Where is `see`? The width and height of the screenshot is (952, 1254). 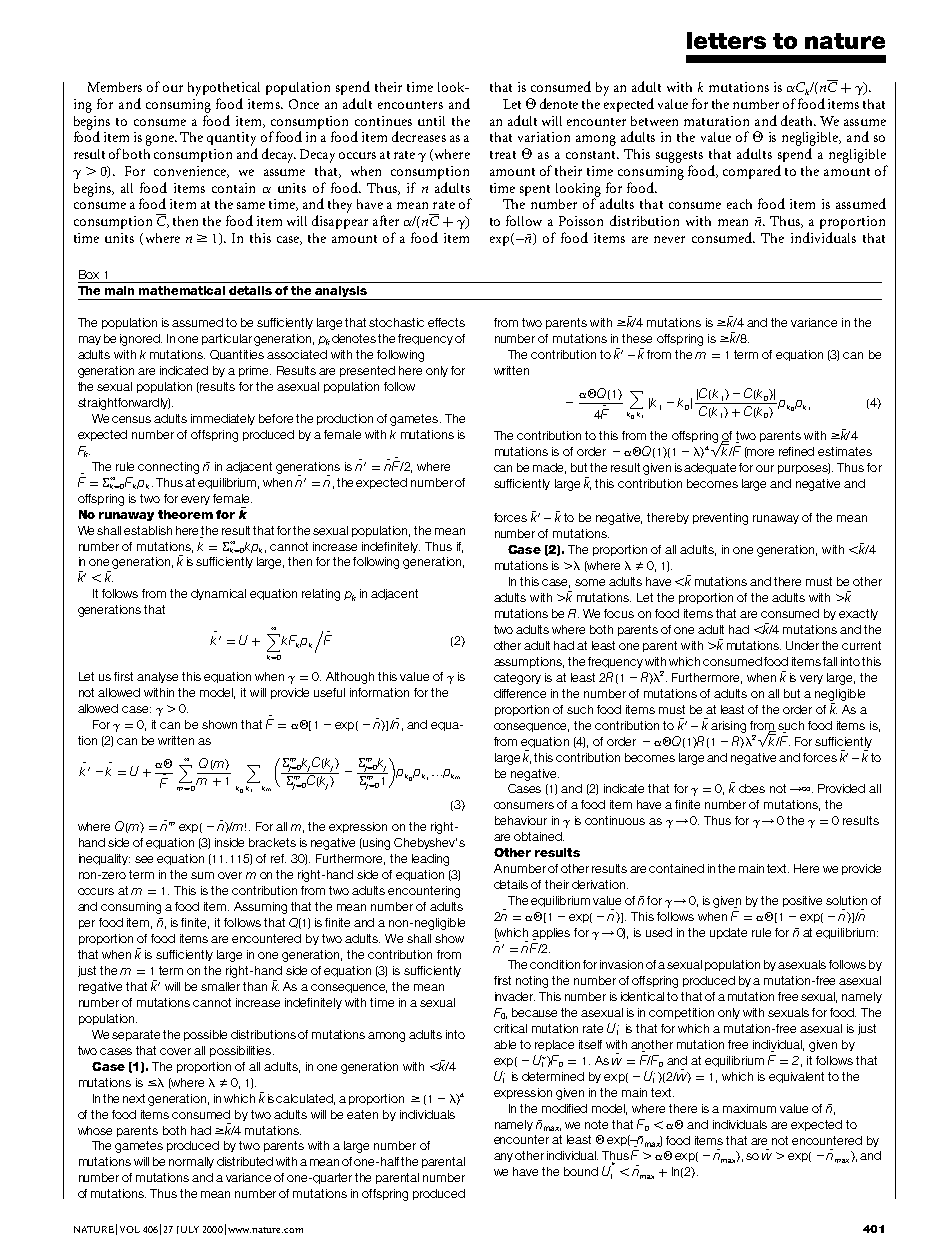
see is located at coordinates (144, 859).
